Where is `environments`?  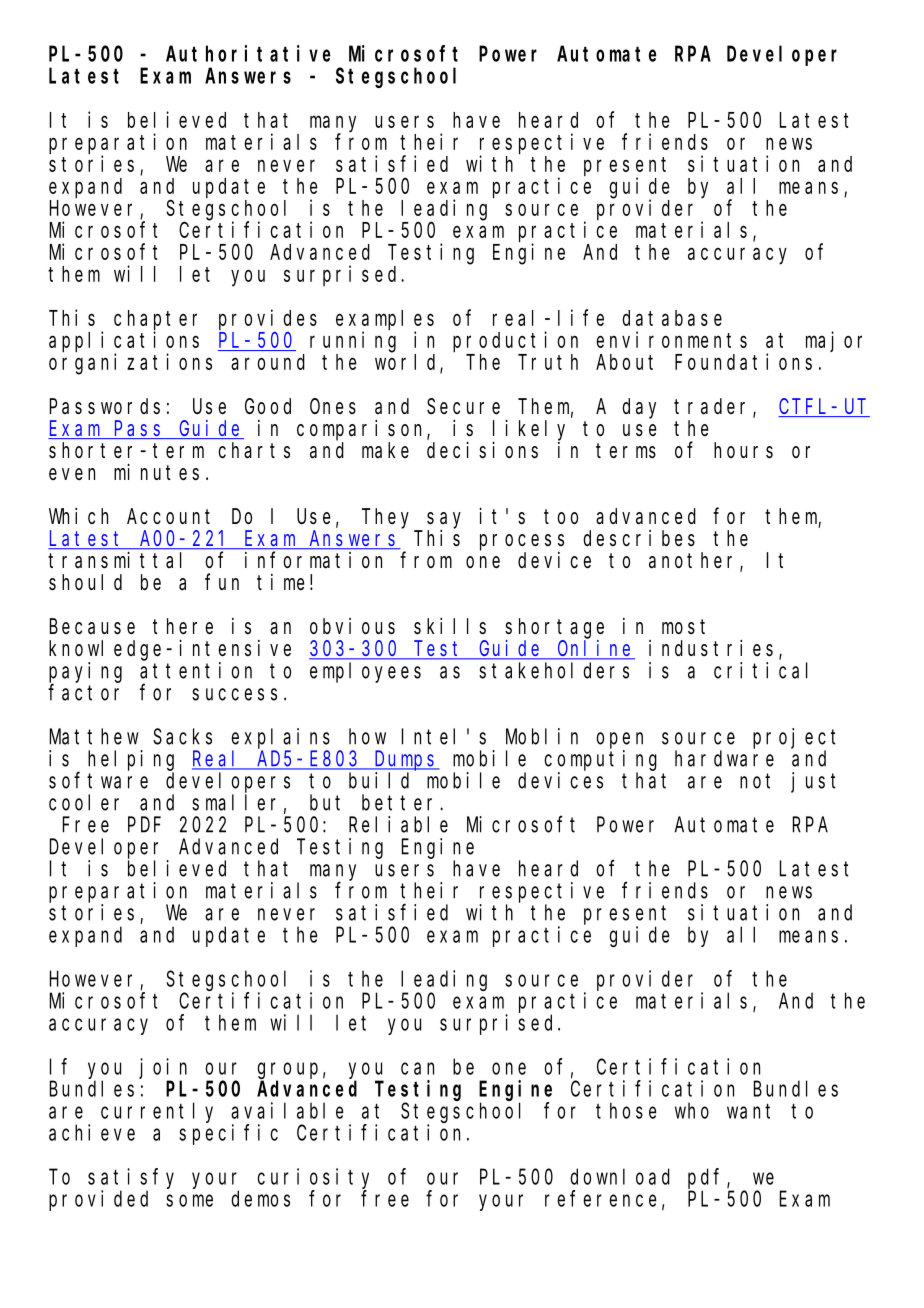
environments is located at coordinates (671, 339).
